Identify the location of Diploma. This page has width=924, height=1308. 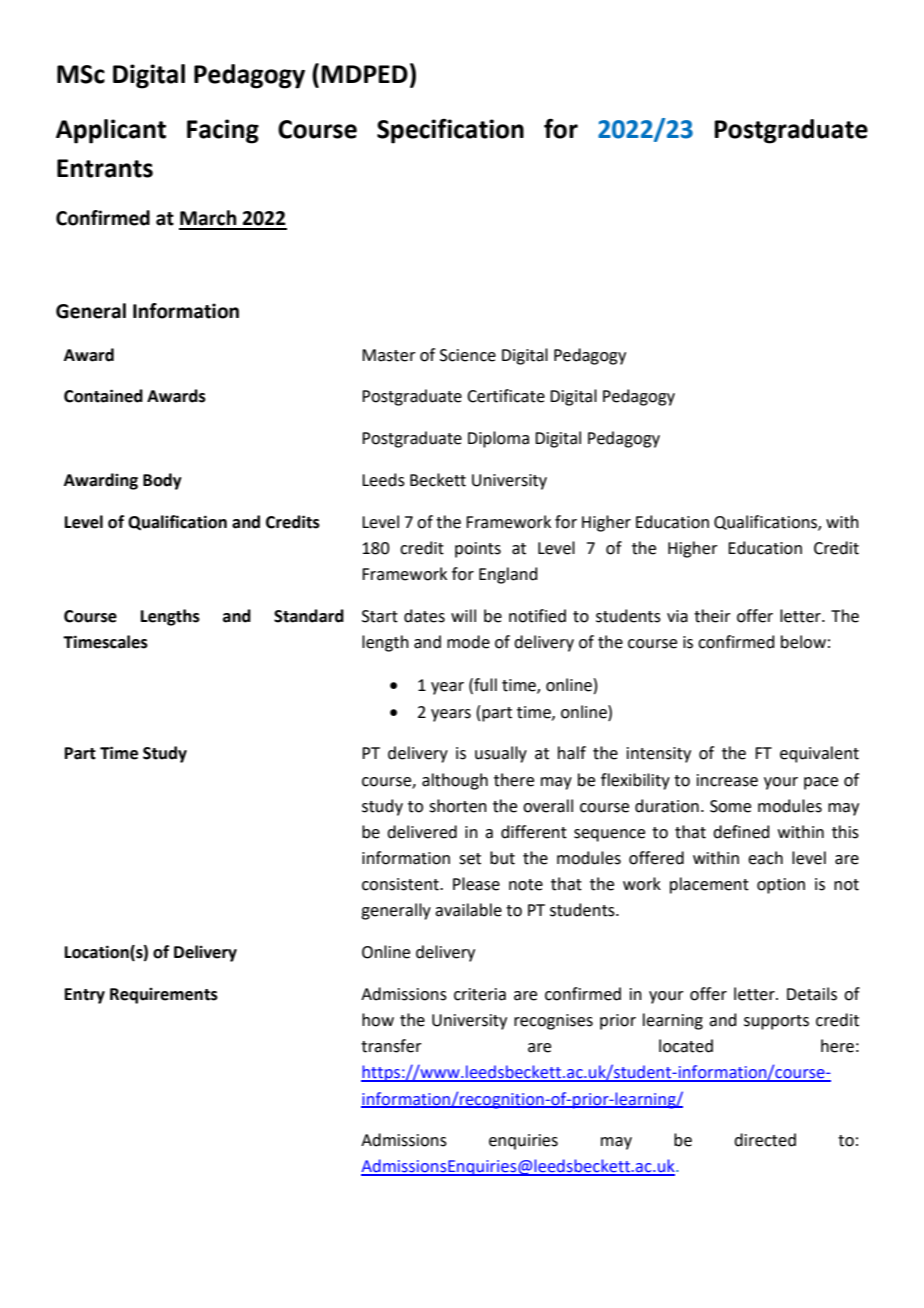
(498, 439).
